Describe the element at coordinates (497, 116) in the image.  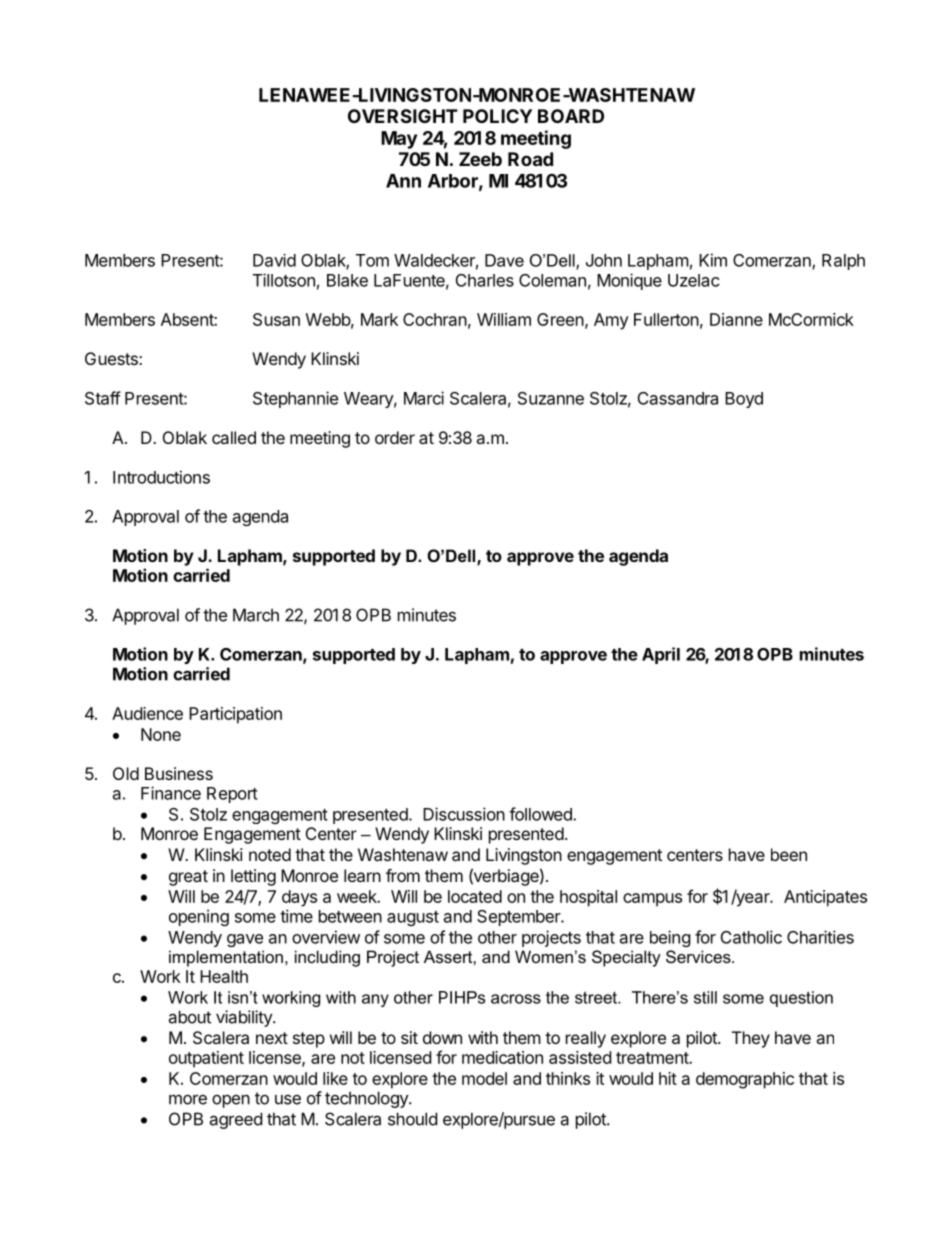
I see `POLICY` at that location.
